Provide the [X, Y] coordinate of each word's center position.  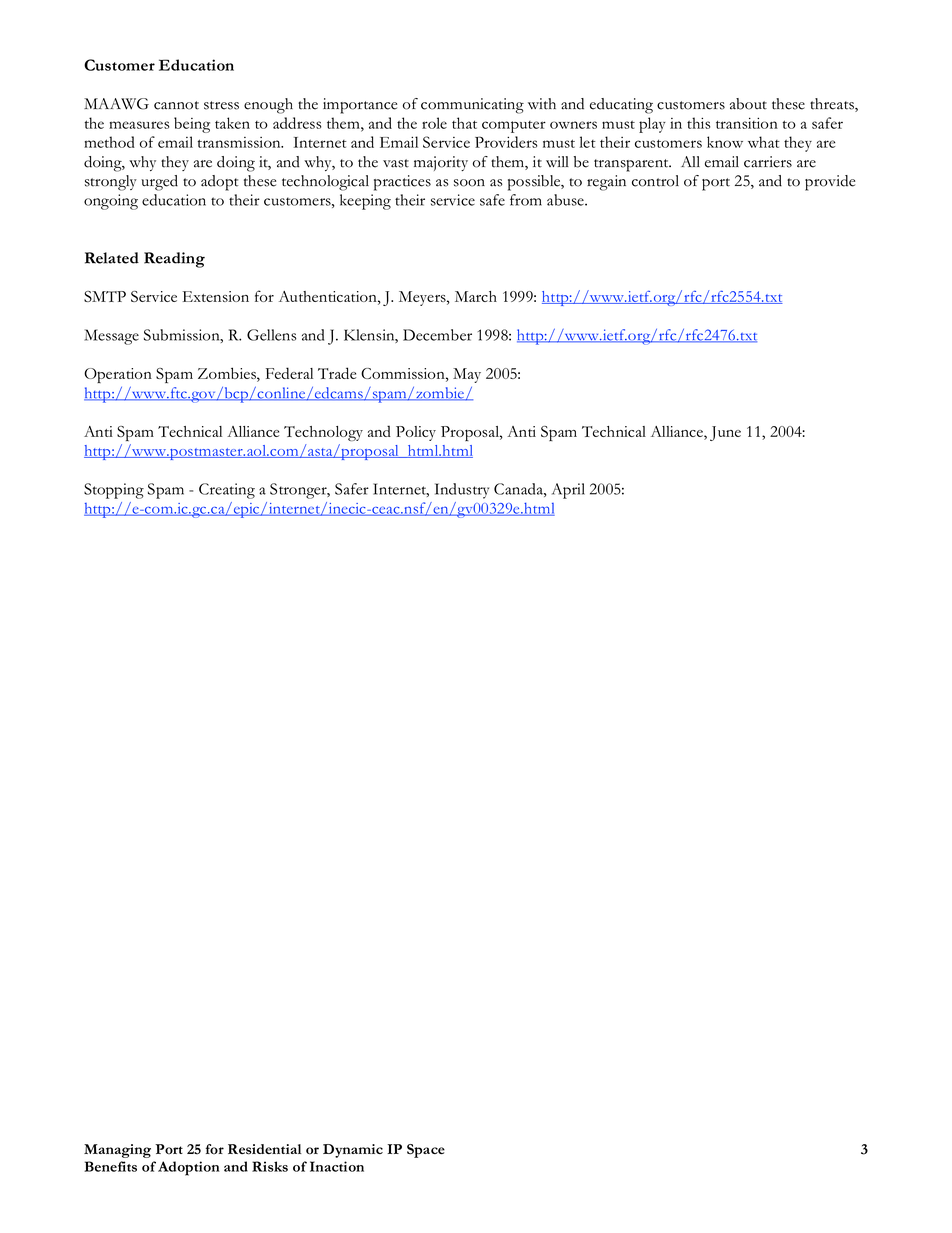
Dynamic [353, 1151]
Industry [462, 491]
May [467, 375]
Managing [117, 1151]
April [568, 491]
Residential [265, 1149]
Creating [227, 491]
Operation [118, 375]
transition [747, 123]
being [192, 125]
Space [426, 1151]
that [464, 123]
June [725, 433]
